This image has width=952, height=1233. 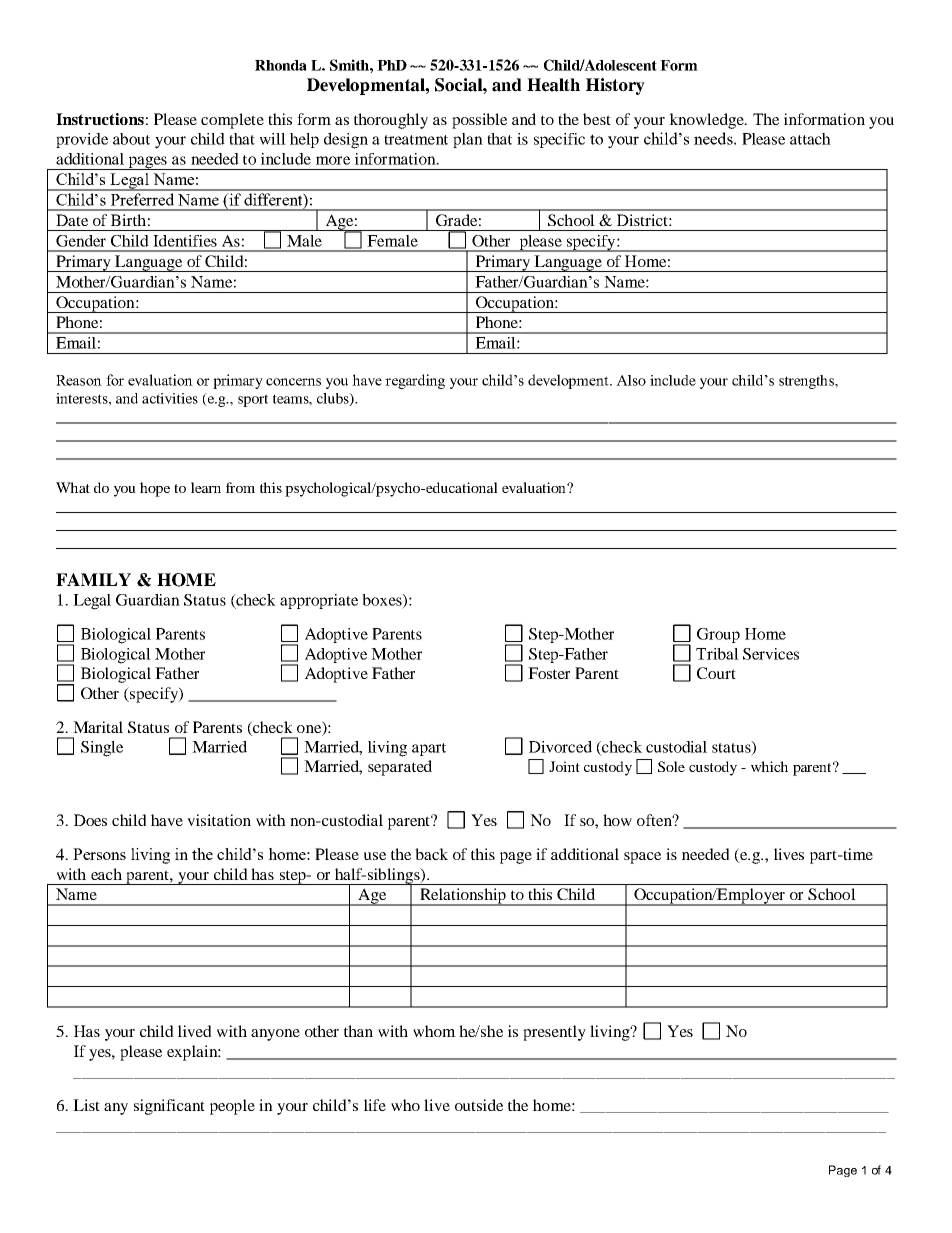 I want to click on back, so click(x=431, y=854).
